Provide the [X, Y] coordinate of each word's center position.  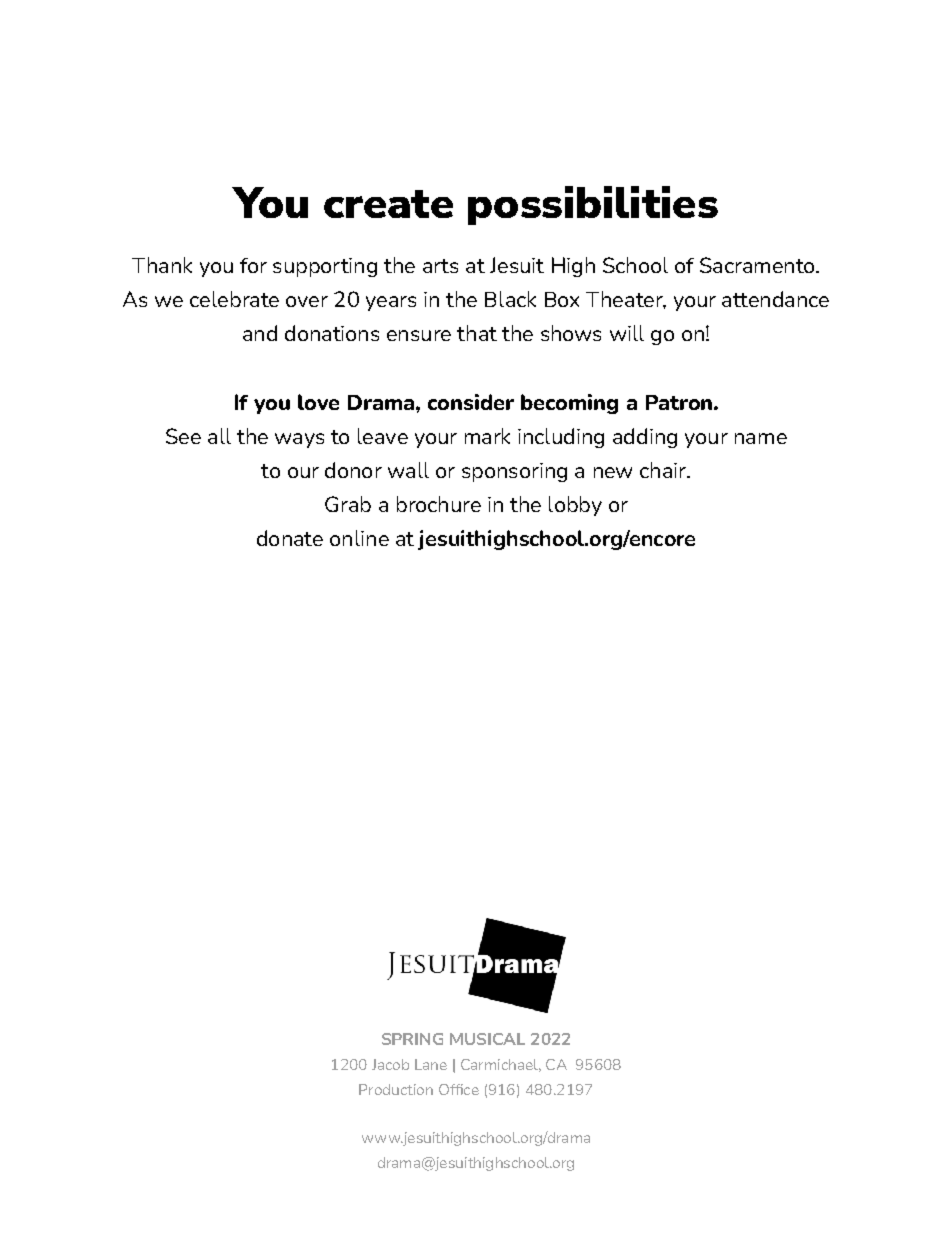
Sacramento [758, 265]
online [359, 538]
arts [440, 266]
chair [664, 470]
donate [290, 538]
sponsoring [514, 472]
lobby [575, 506]
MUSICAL [487, 1039]
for [253, 265]
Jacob [390, 1064]
